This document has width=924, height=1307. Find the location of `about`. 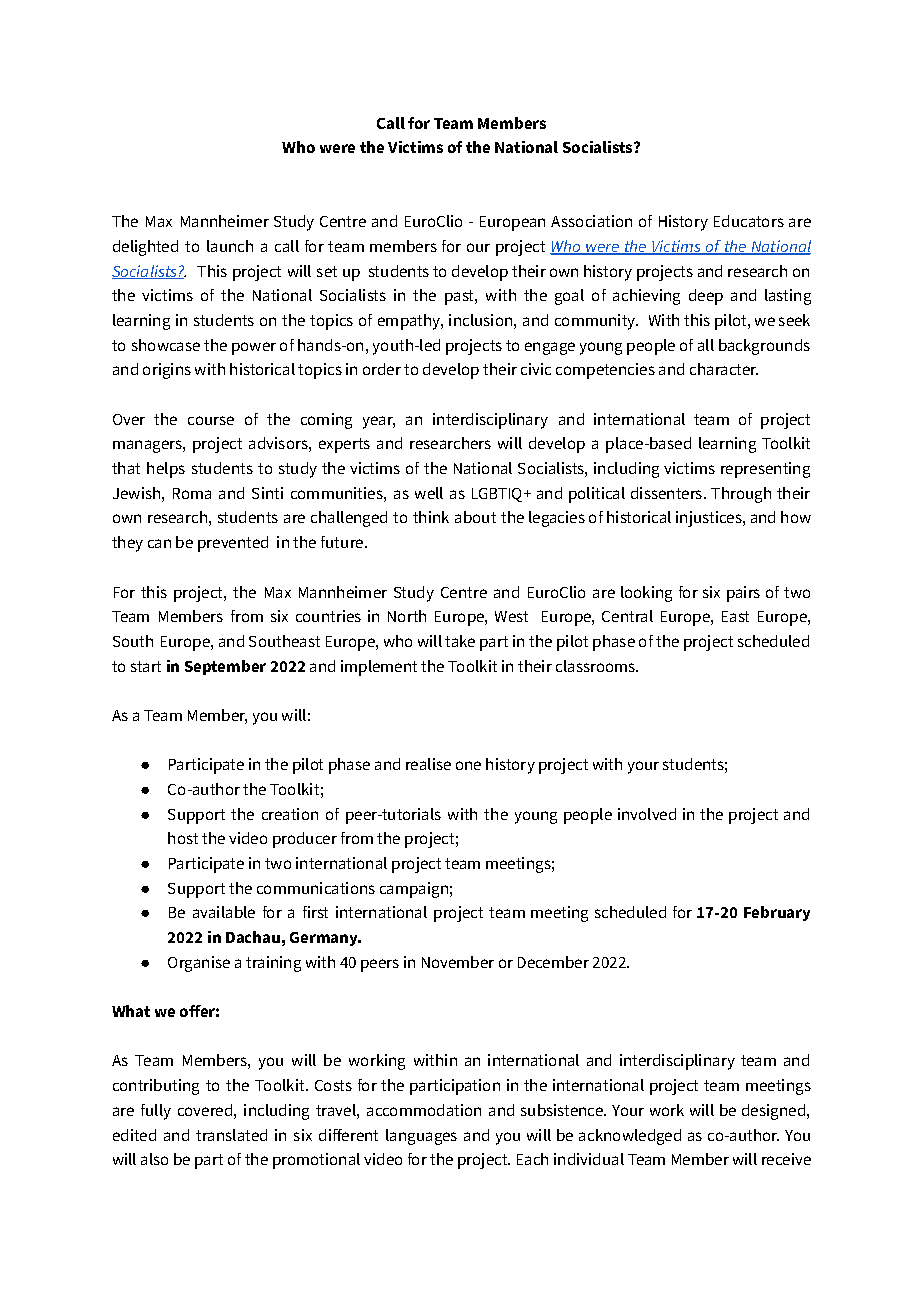

about is located at coordinates (475, 517).
